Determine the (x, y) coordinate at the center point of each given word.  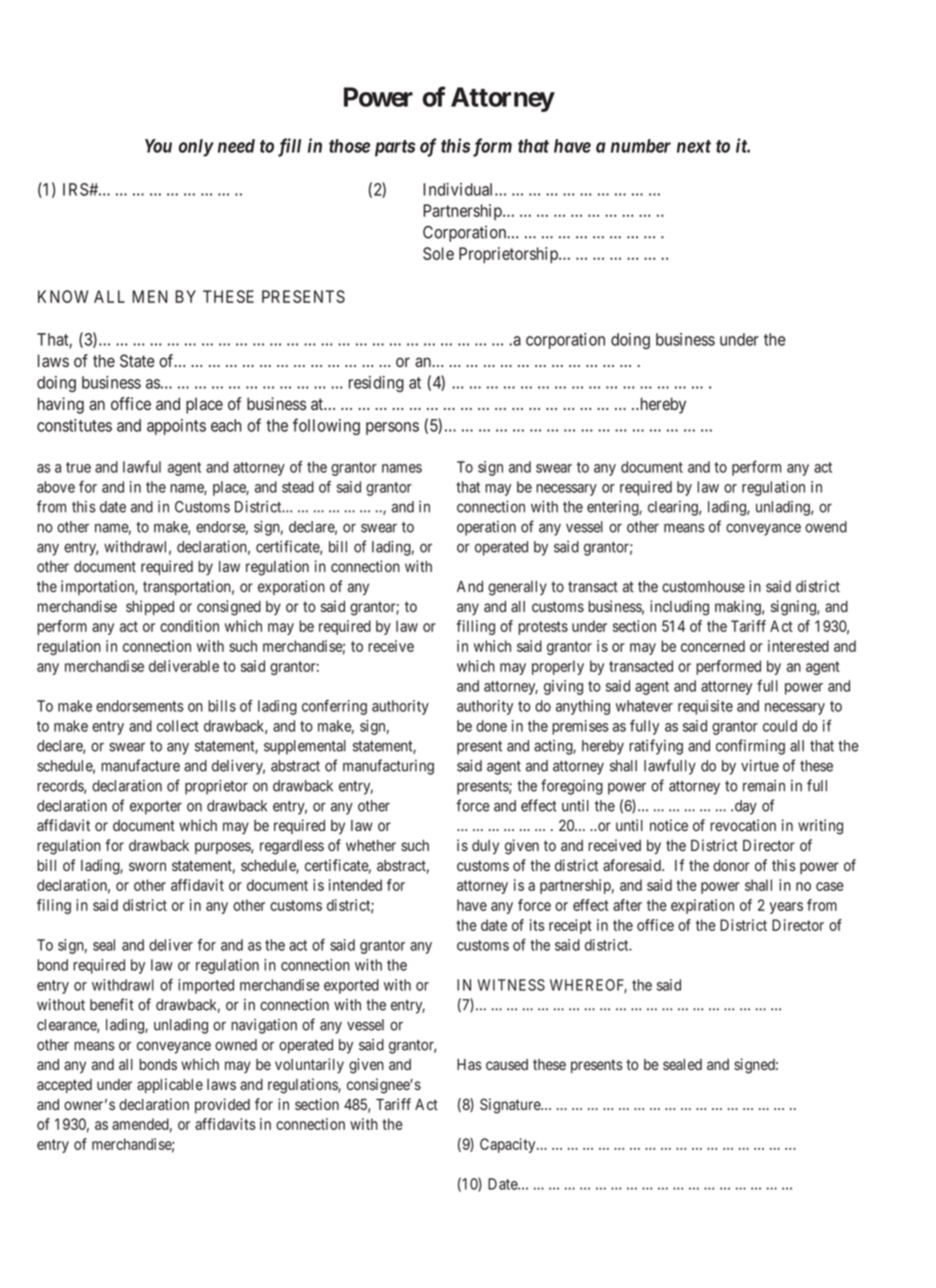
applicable (170, 1085)
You (158, 146)
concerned (713, 646)
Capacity (509, 1145)
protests (543, 628)
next (694, 146)
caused (507, 1065)
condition (189, 626)
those (349, 146)
